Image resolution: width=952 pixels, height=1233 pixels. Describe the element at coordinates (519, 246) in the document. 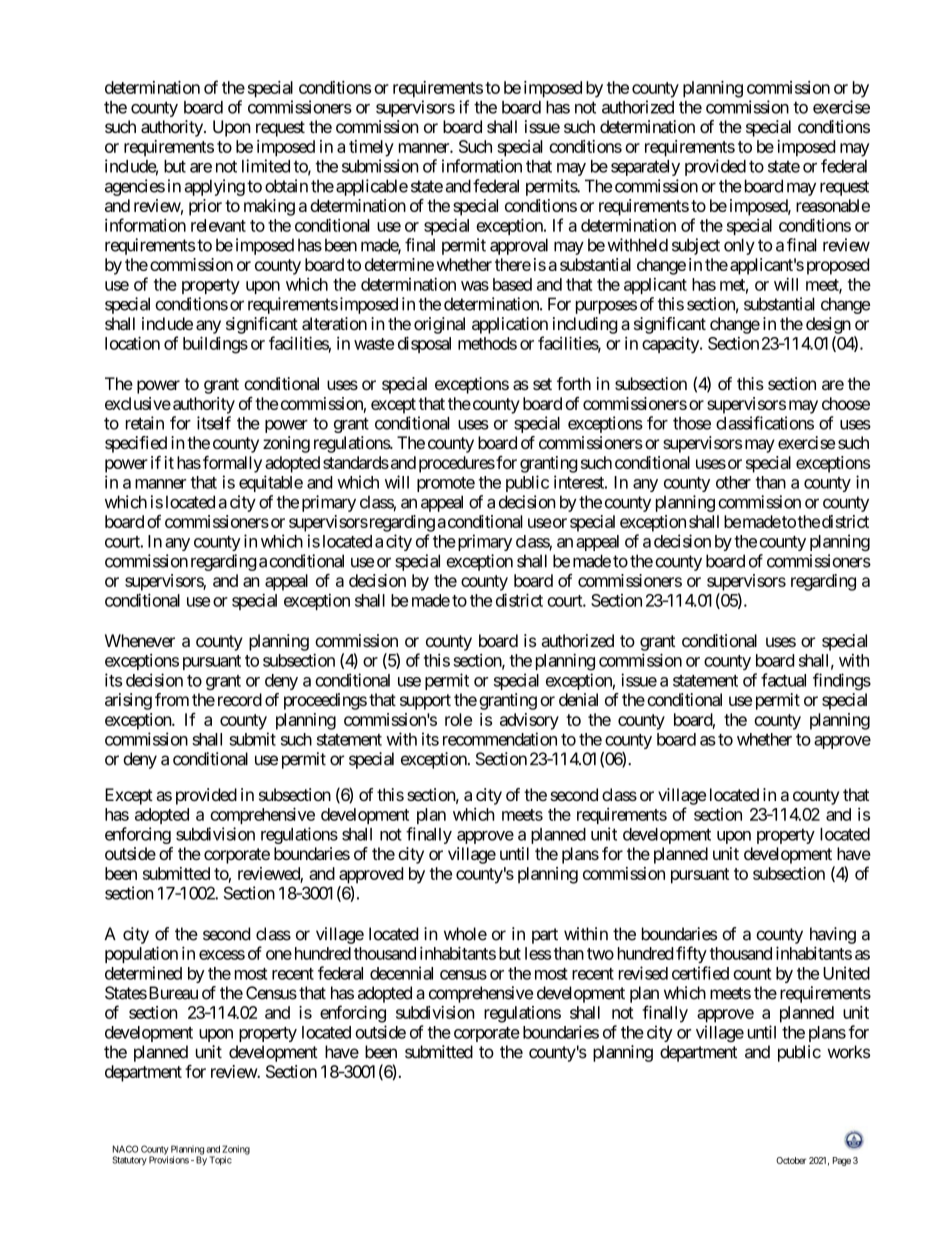

I see `approval` at that location.
